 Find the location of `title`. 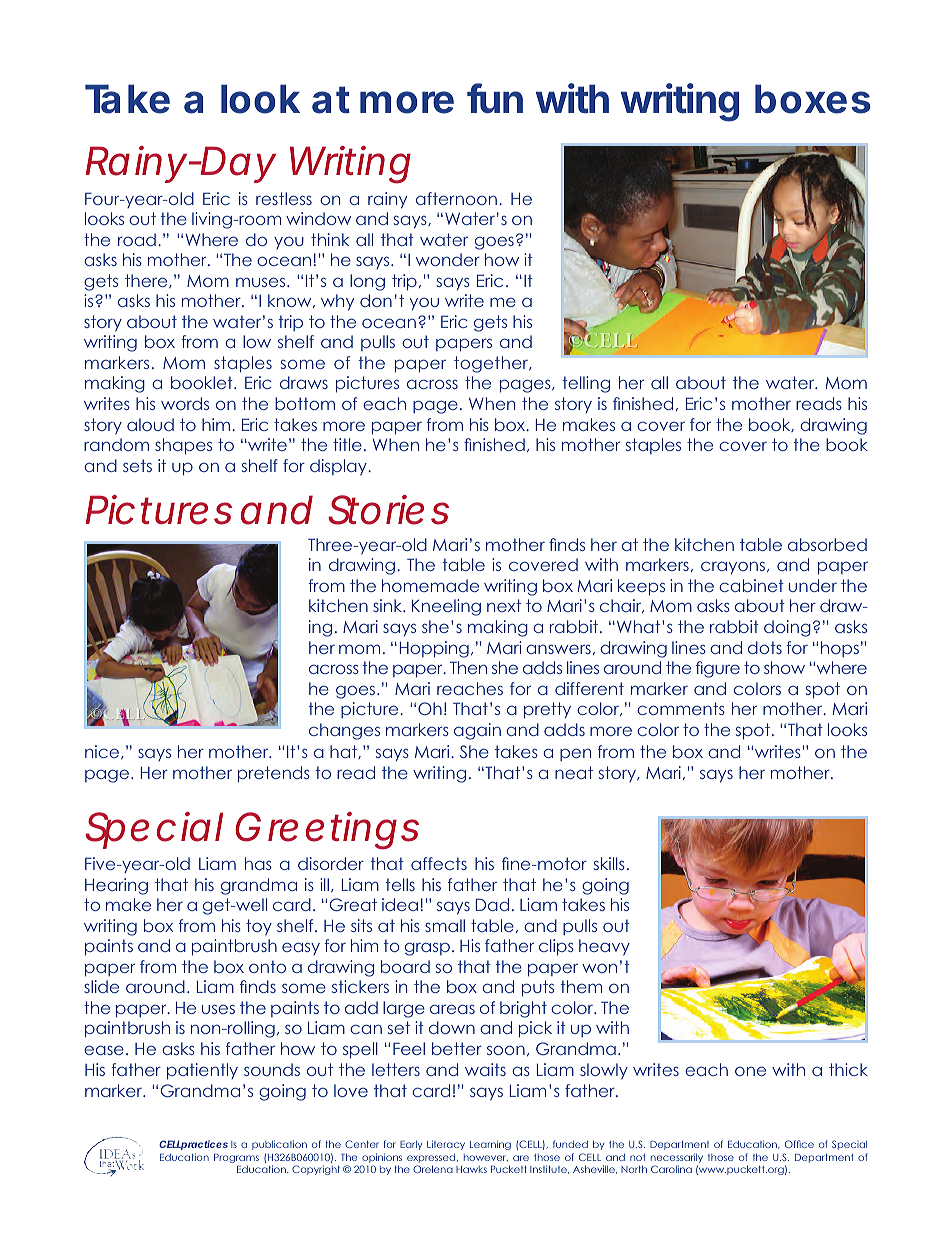

title is located at coordinates (347, 444).
